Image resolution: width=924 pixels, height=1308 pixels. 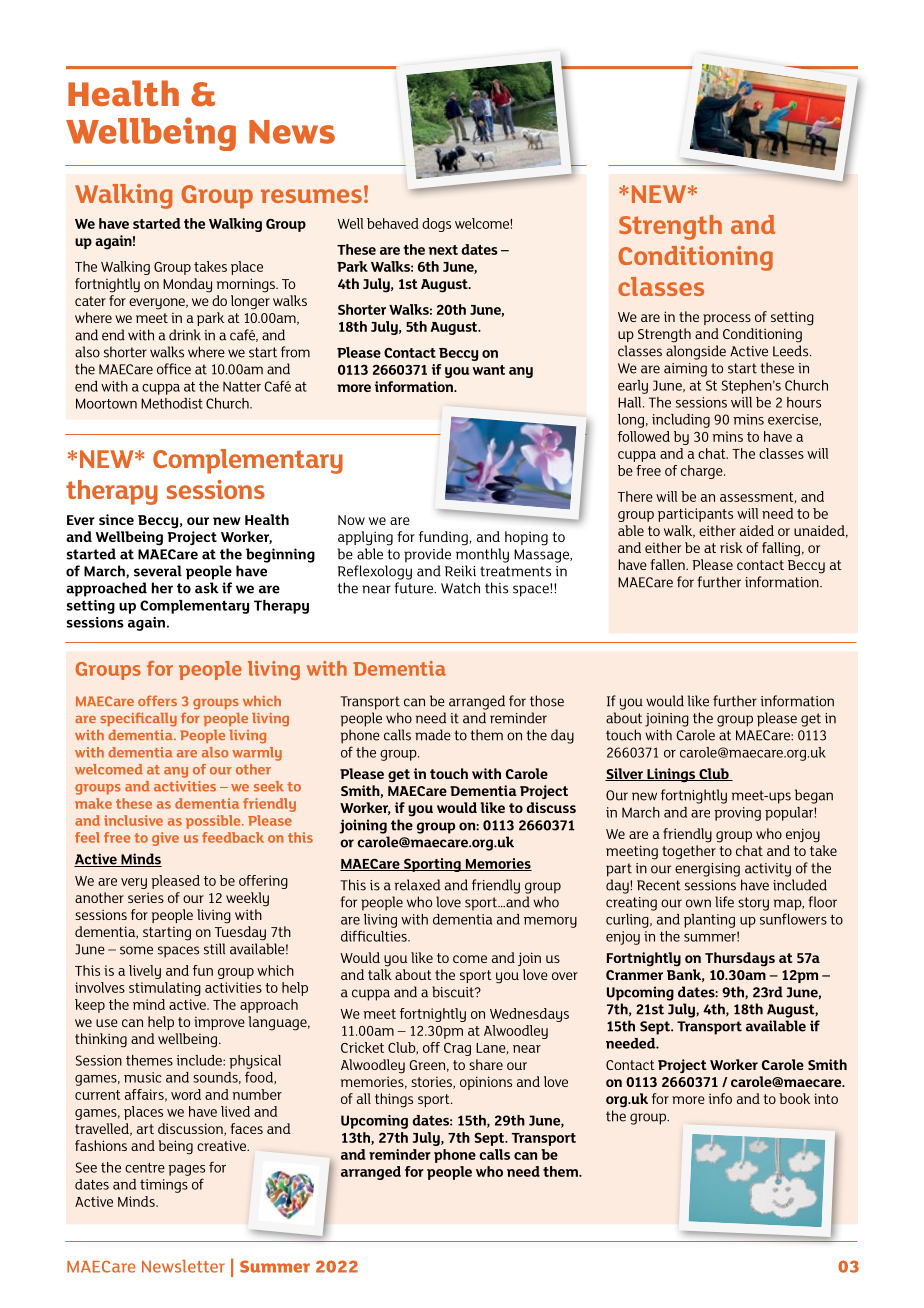 What do you see at coordinates (186, 1170) in the screenshot?
I see `pages` at bounding box center [186, 1170].
